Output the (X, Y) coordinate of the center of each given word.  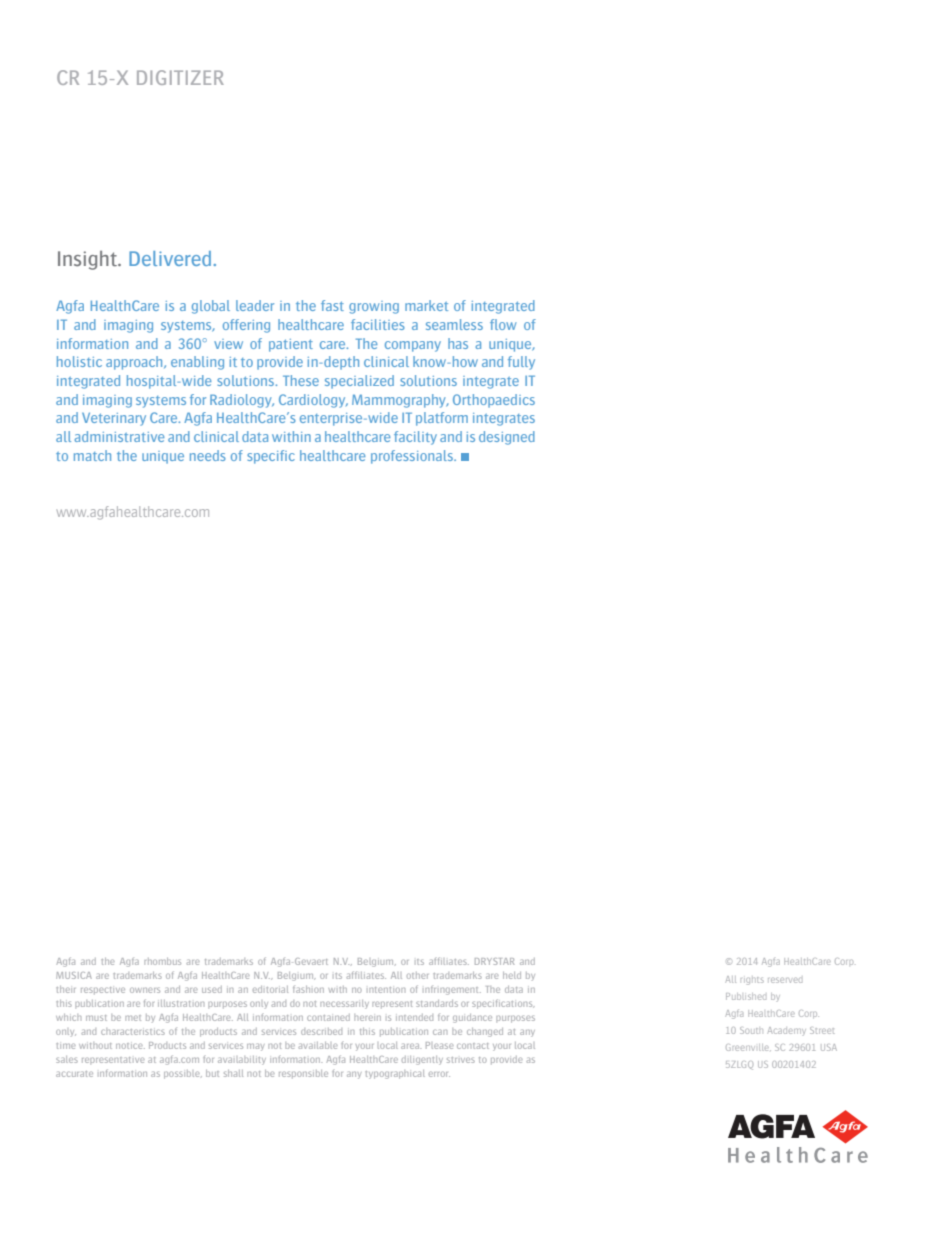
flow (503, 324)
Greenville (748, 1047)
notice (130, 1046)
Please (440, 1045)
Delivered (170, 258)
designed (507, 438)
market (426, 305)
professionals (413, 457)
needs (208, 455)
